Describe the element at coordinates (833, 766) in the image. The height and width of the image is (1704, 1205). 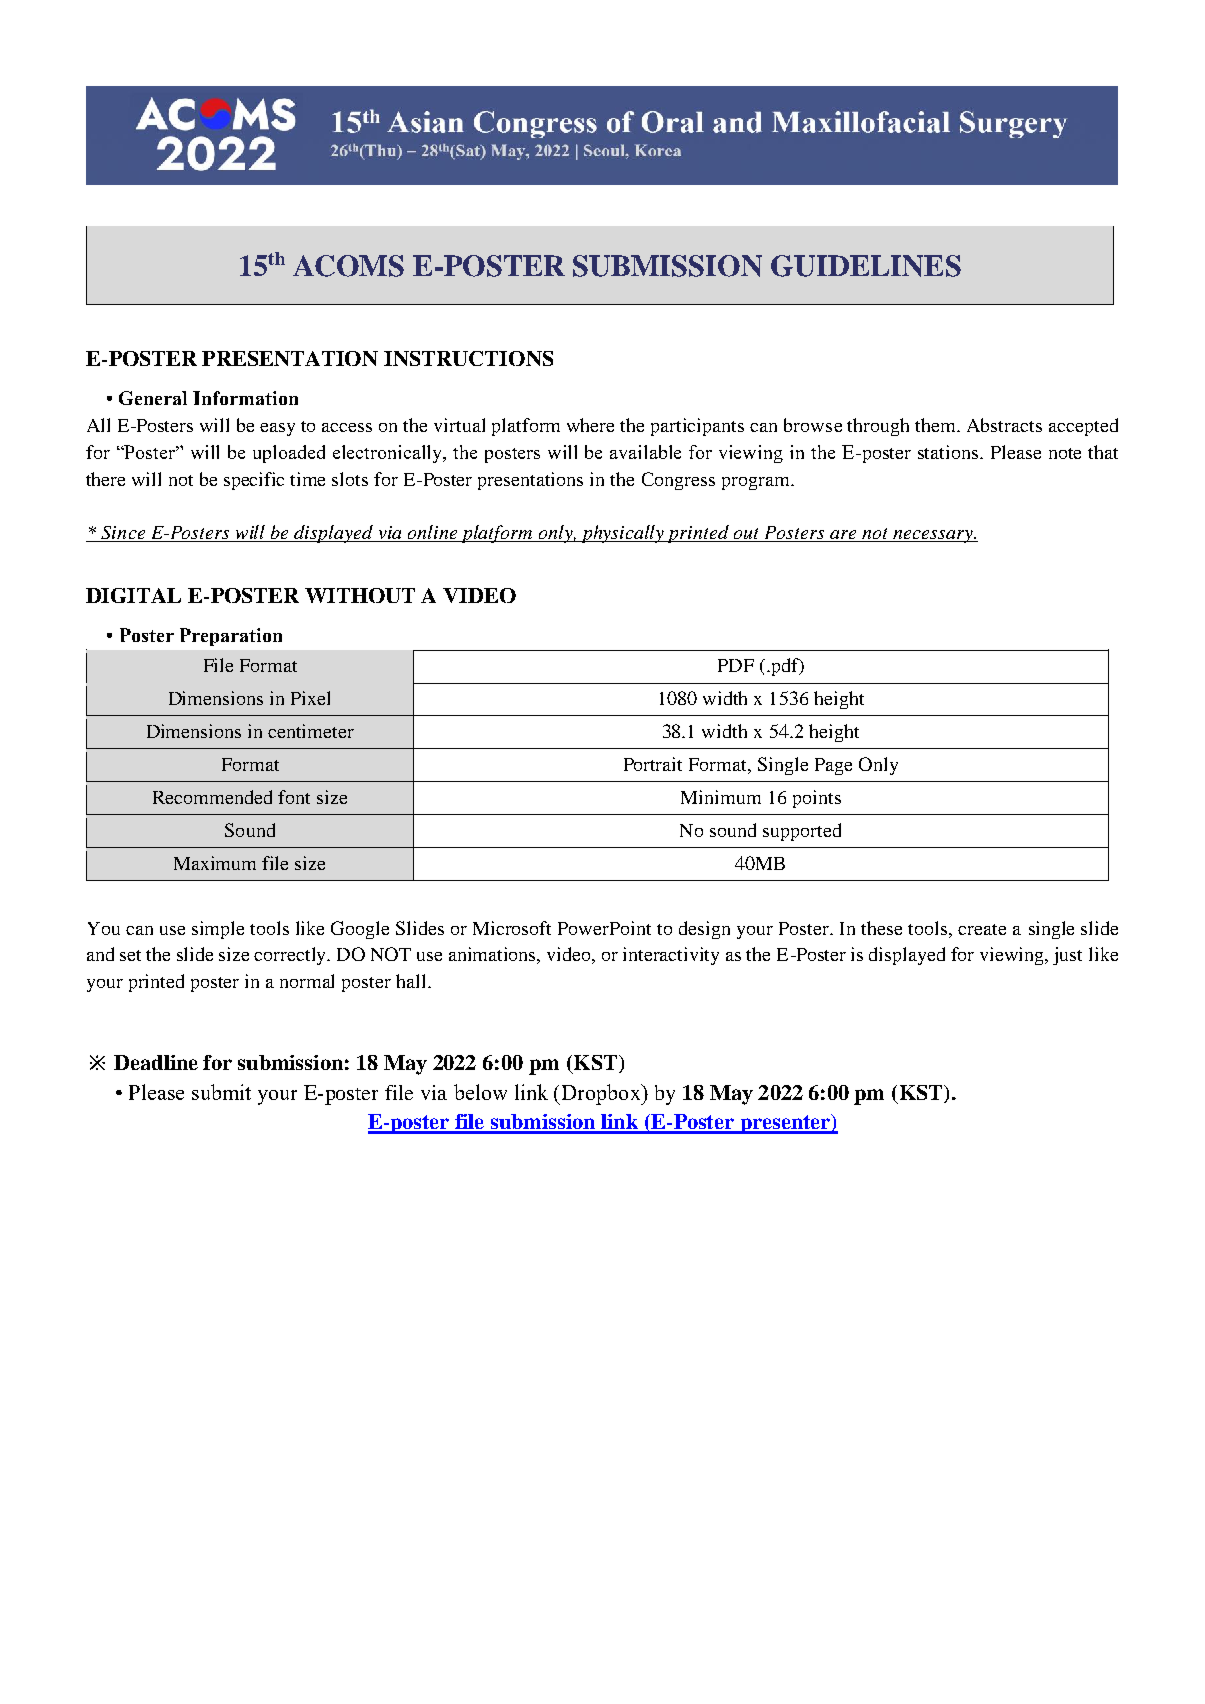
I see `Page` at that location.
